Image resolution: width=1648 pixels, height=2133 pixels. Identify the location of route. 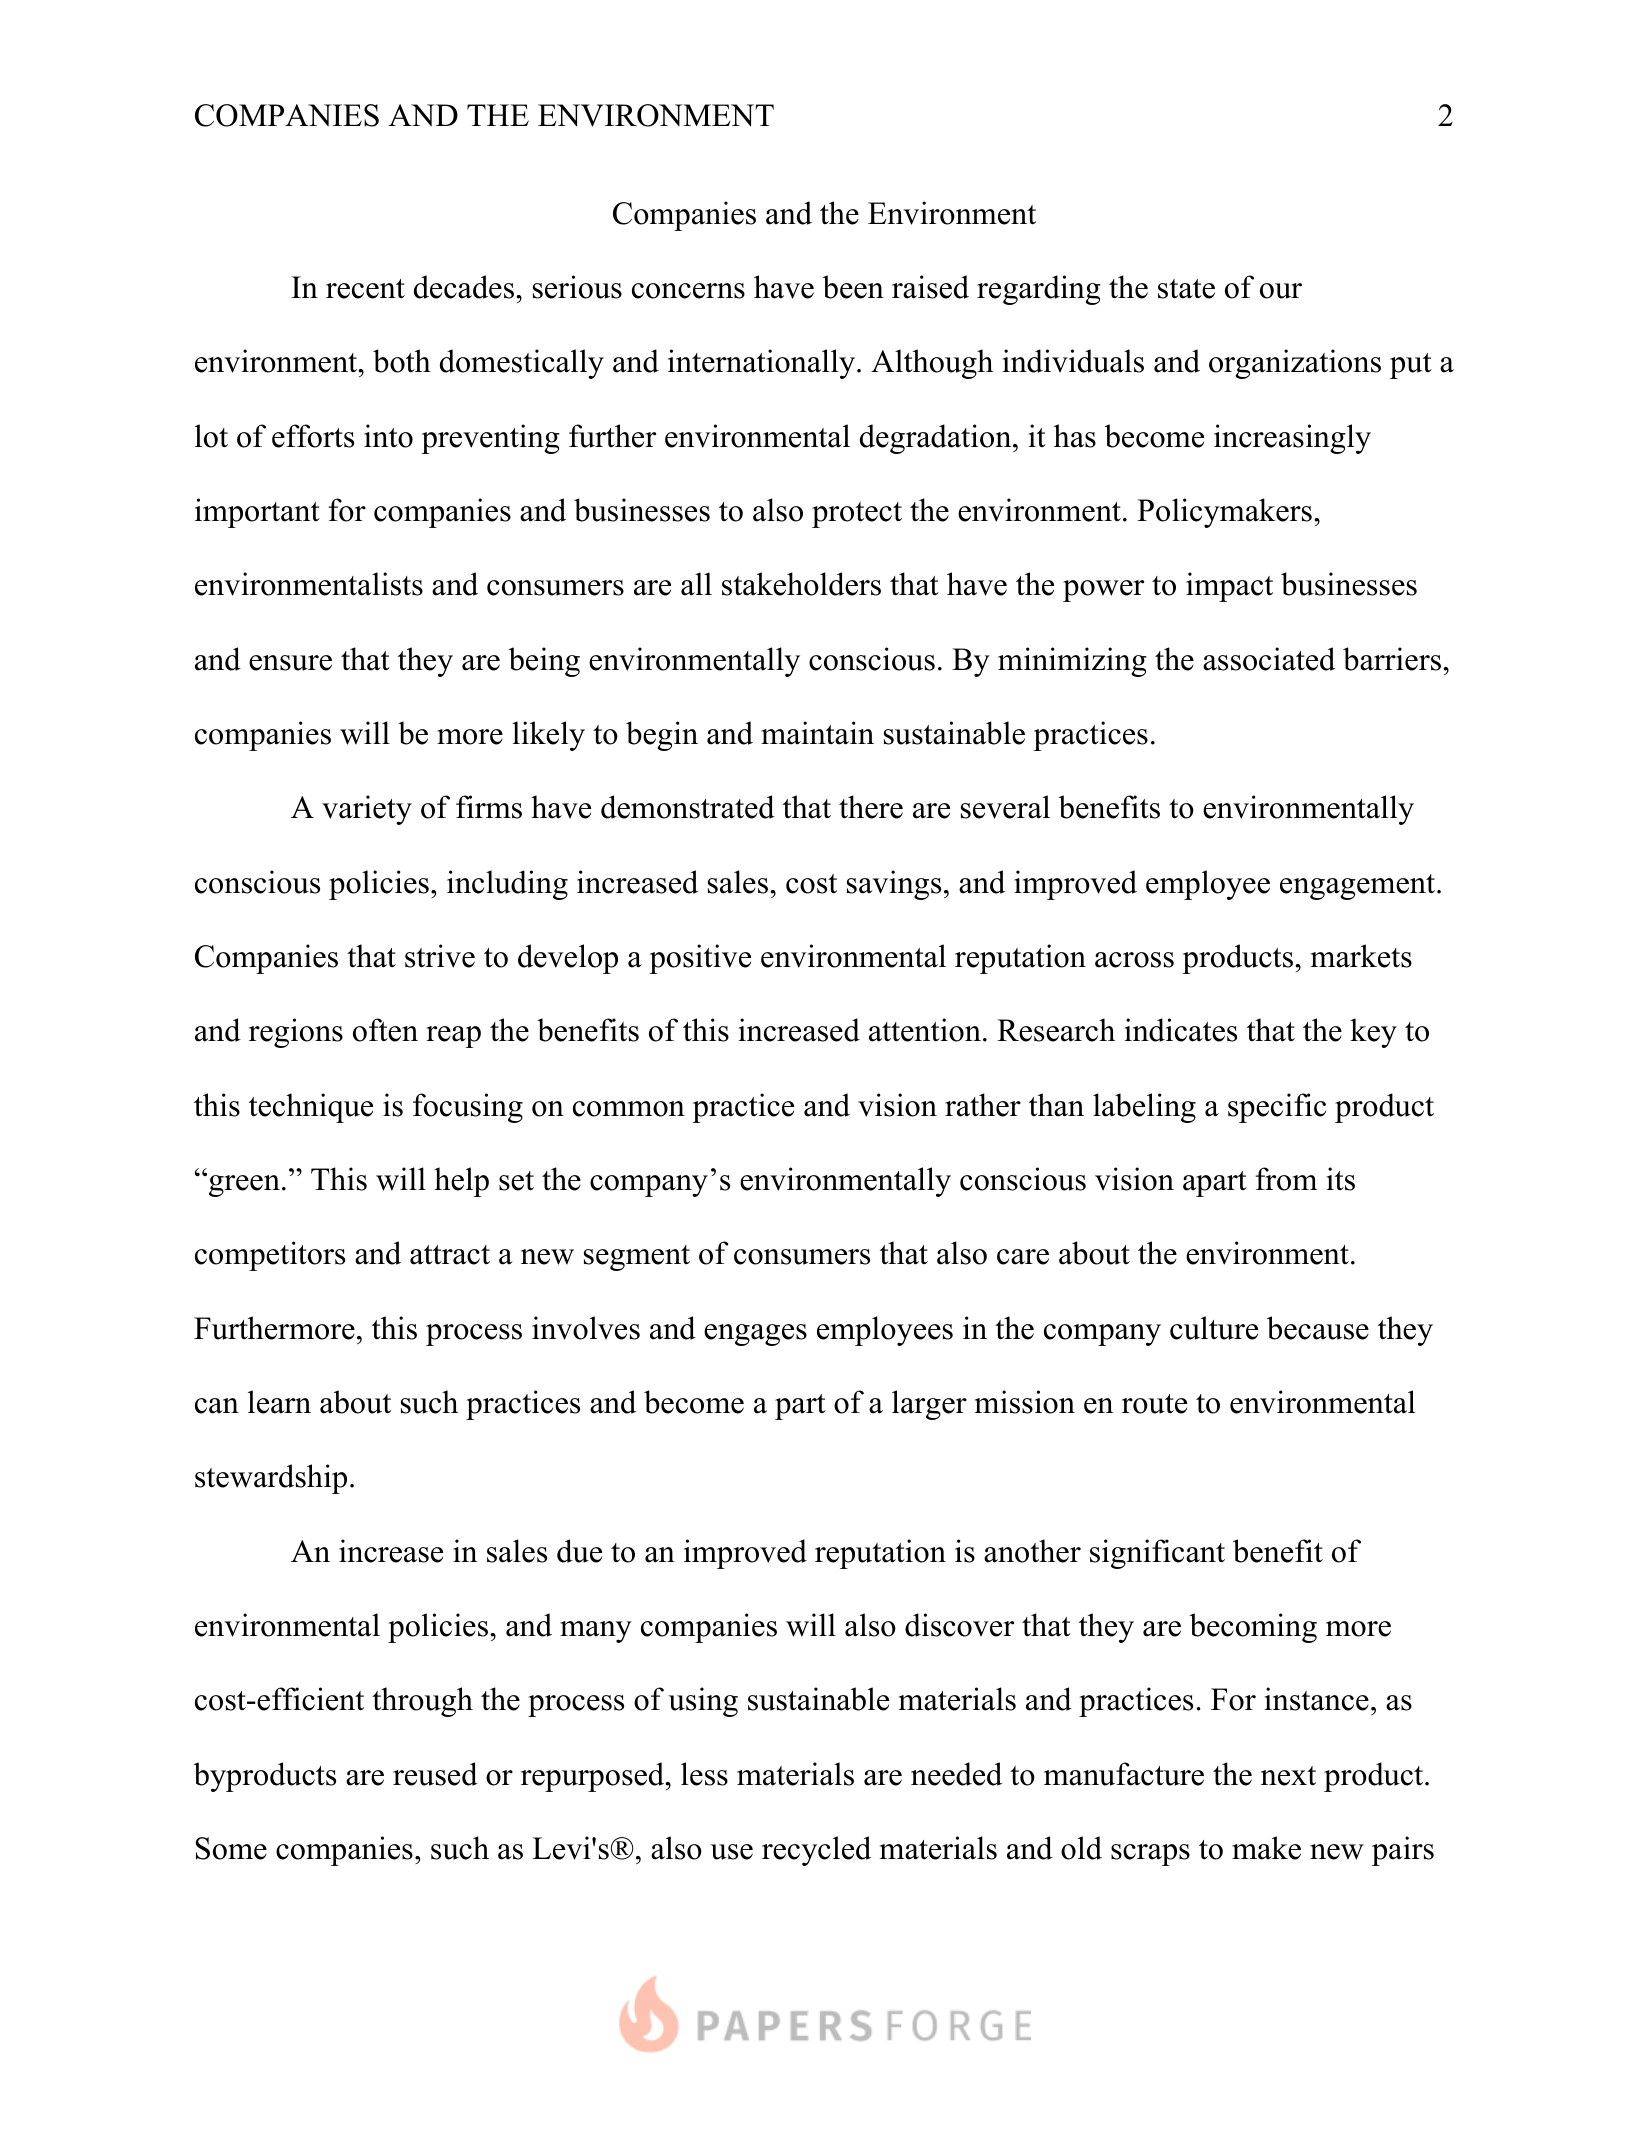
(1154, 1404).
